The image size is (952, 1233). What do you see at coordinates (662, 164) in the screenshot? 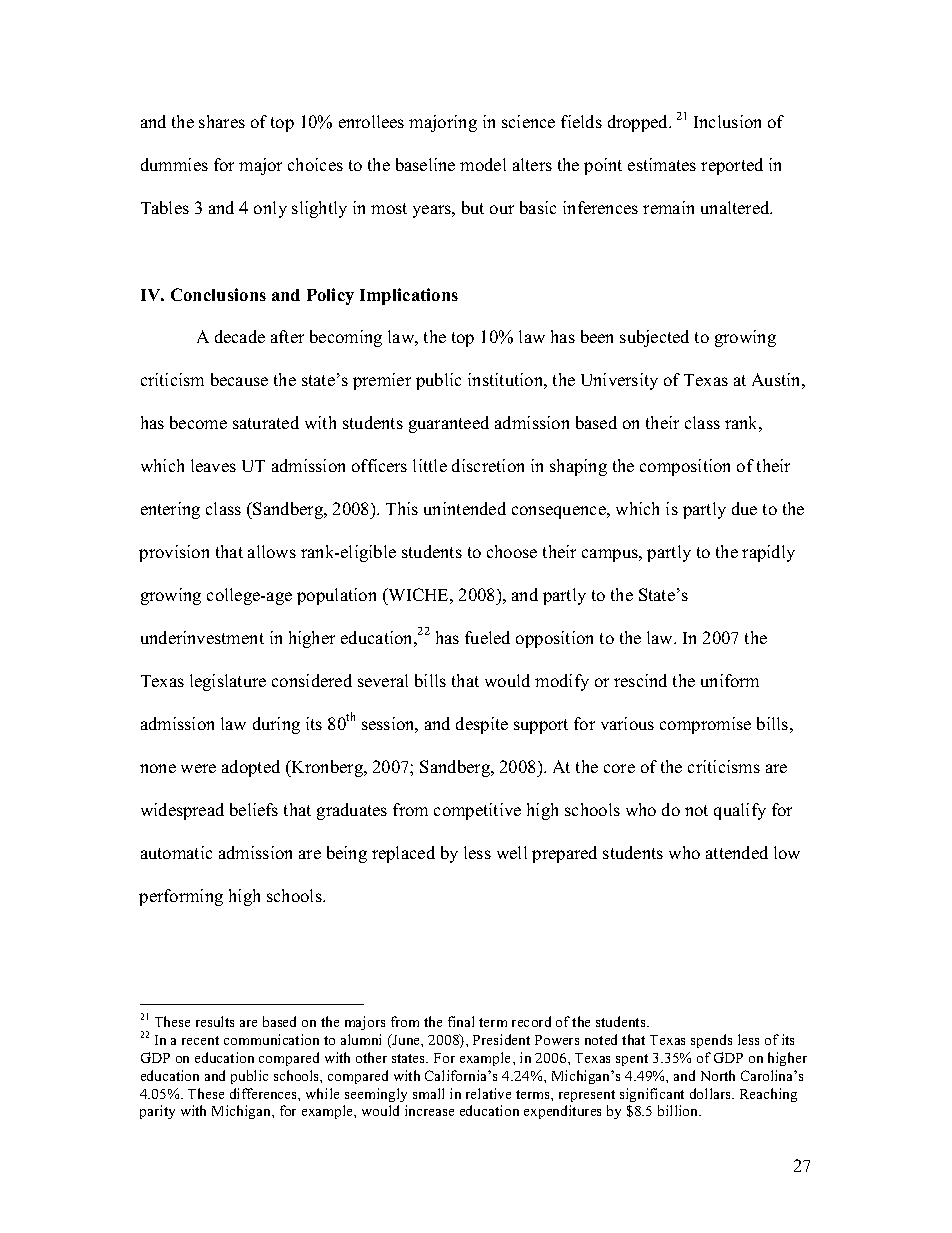
I see `estimates` at bounding box center [662, 164].
